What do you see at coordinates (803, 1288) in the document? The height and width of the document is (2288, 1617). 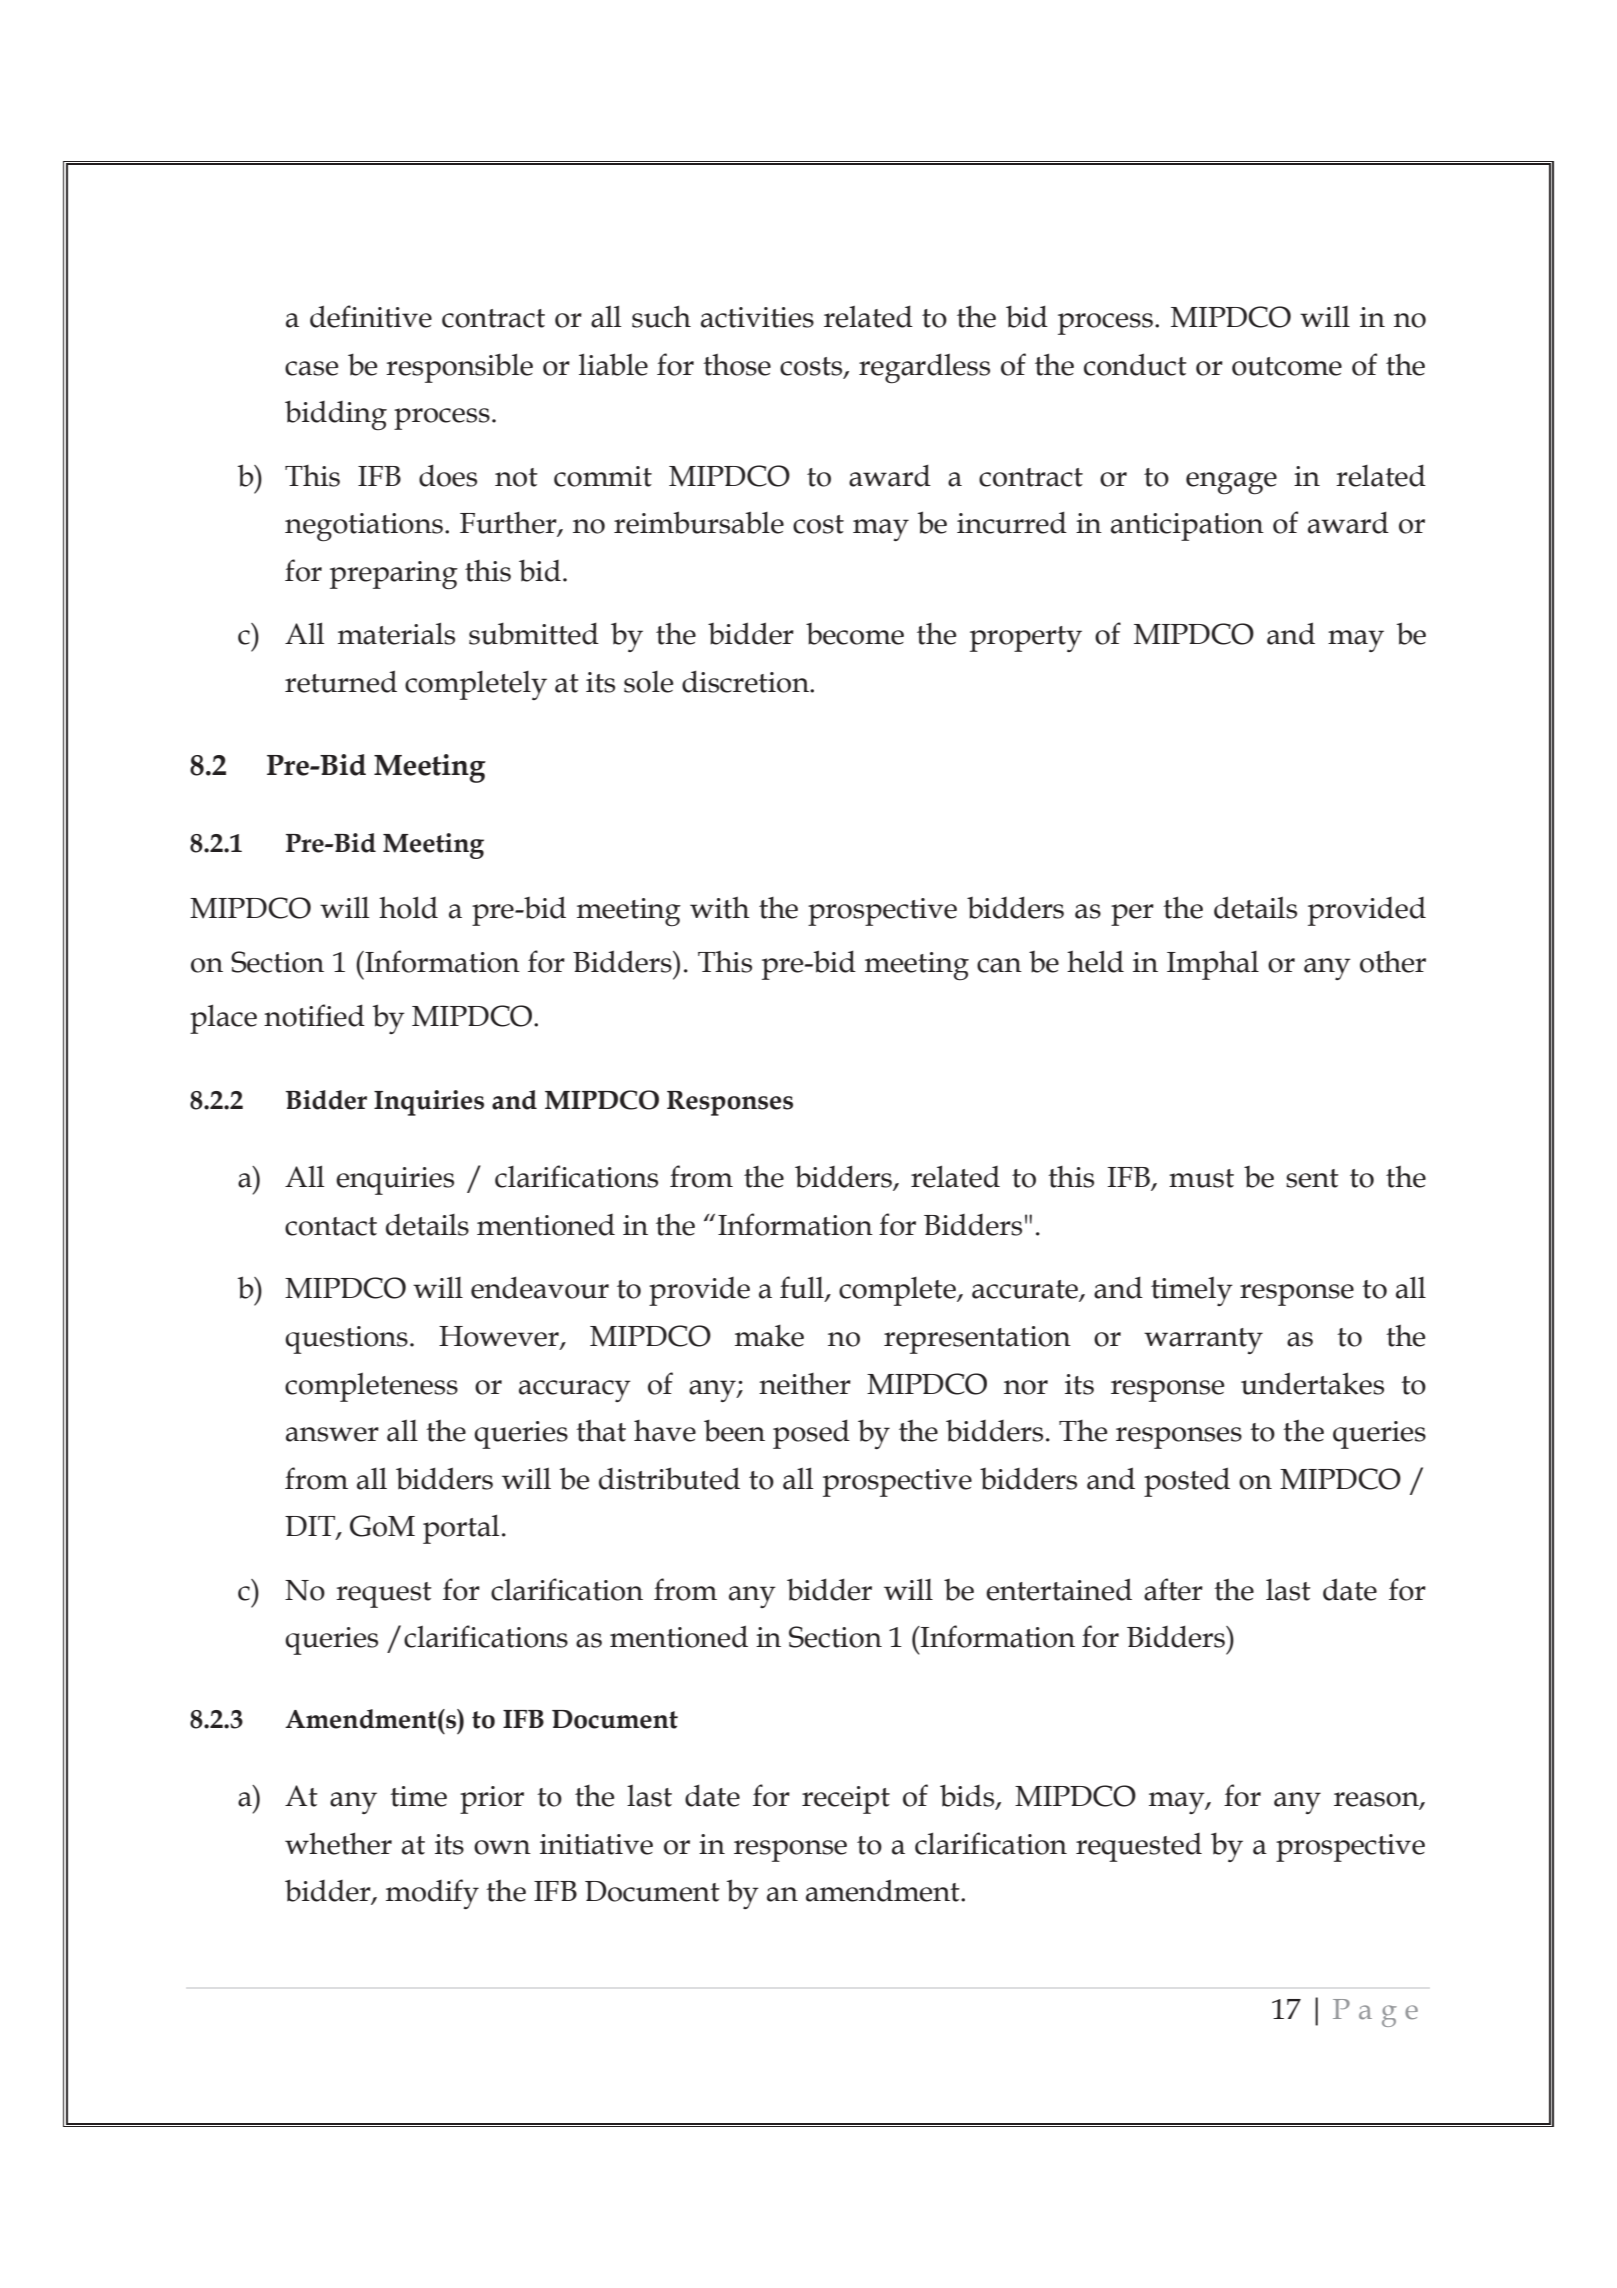 I see `full` at bounding box center [803, 1288].
